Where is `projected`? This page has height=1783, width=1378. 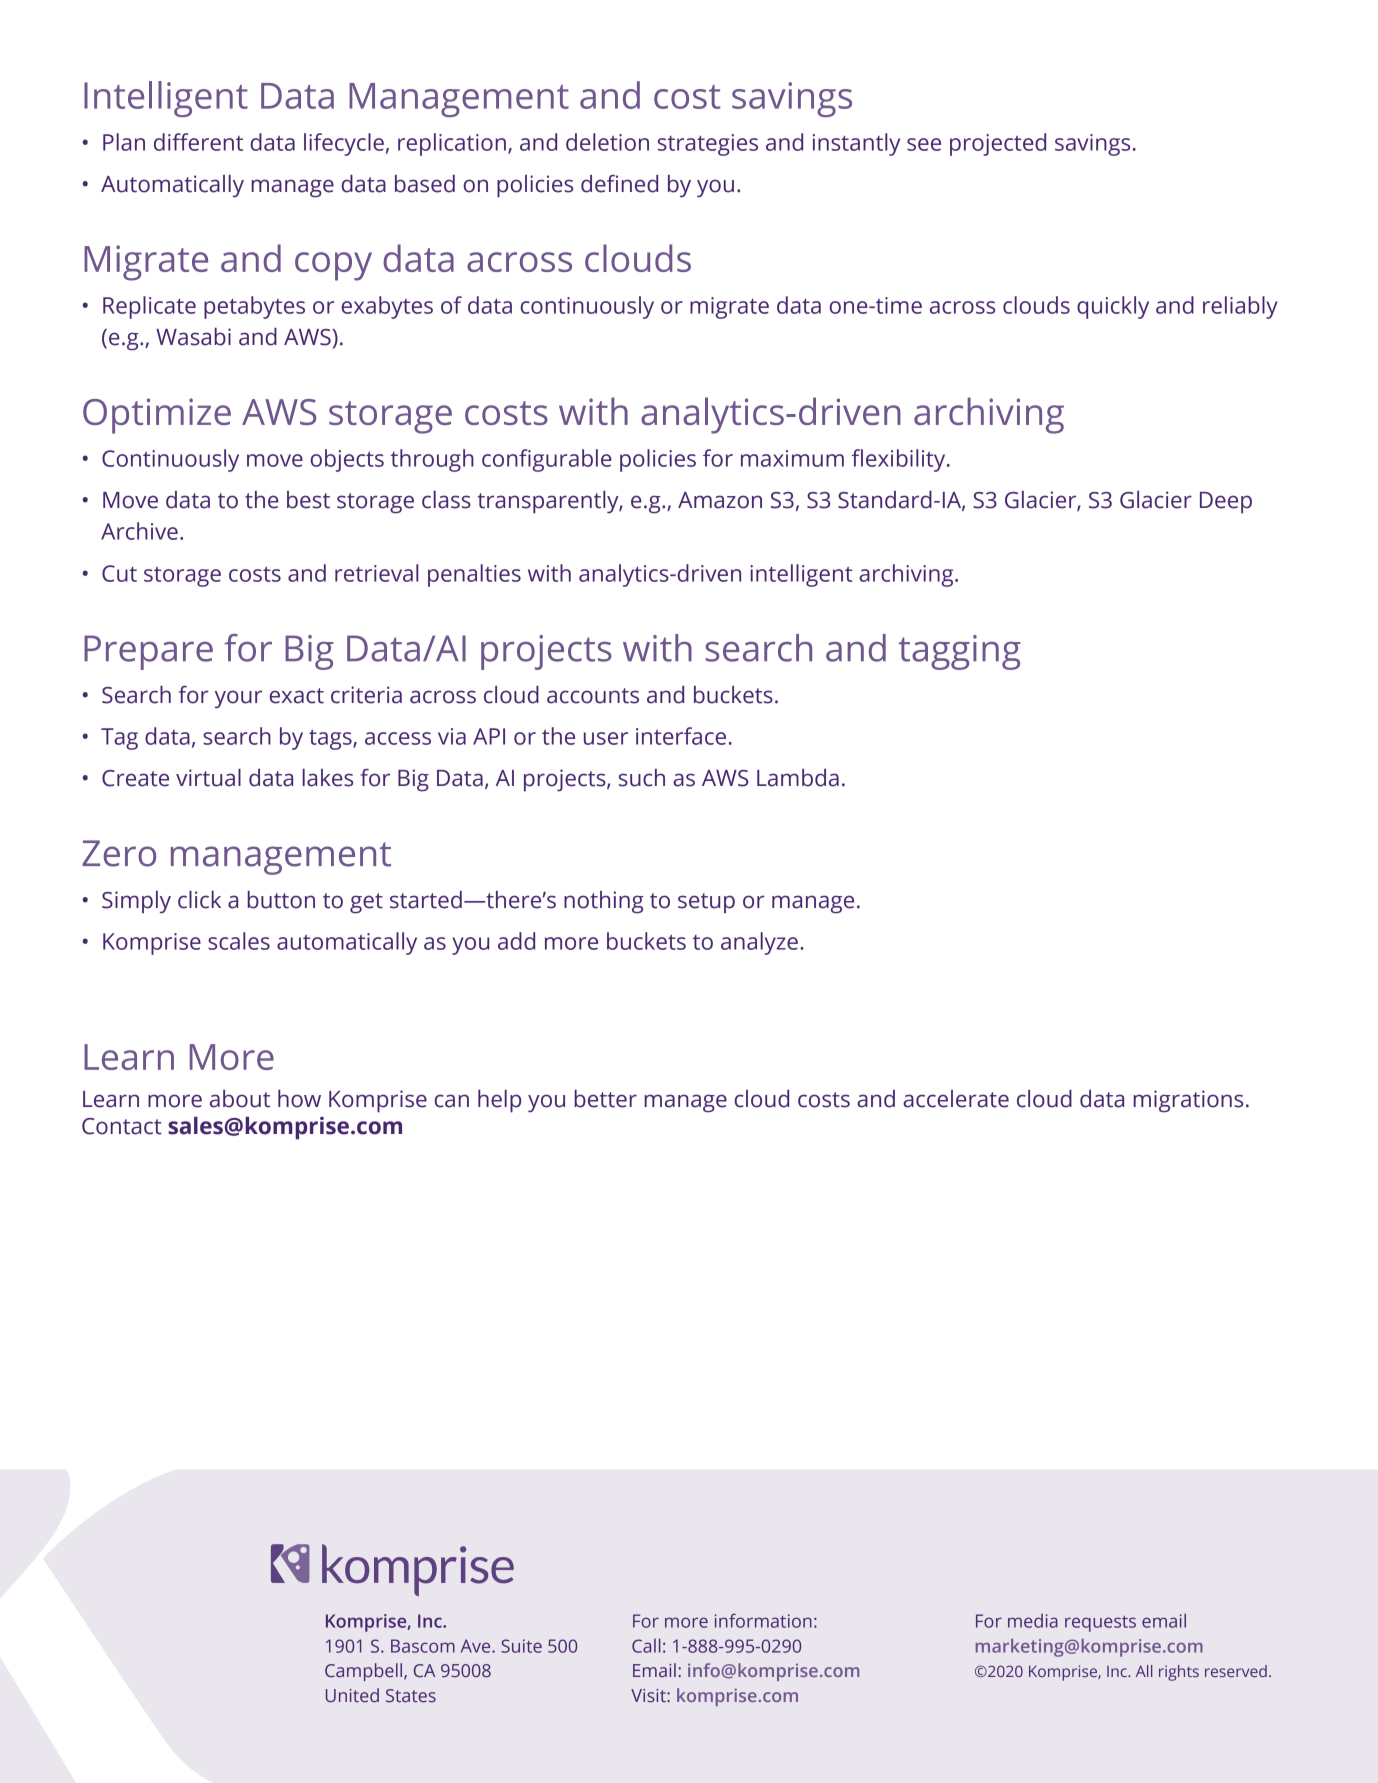 projected is located at coordinates (998, 144).
